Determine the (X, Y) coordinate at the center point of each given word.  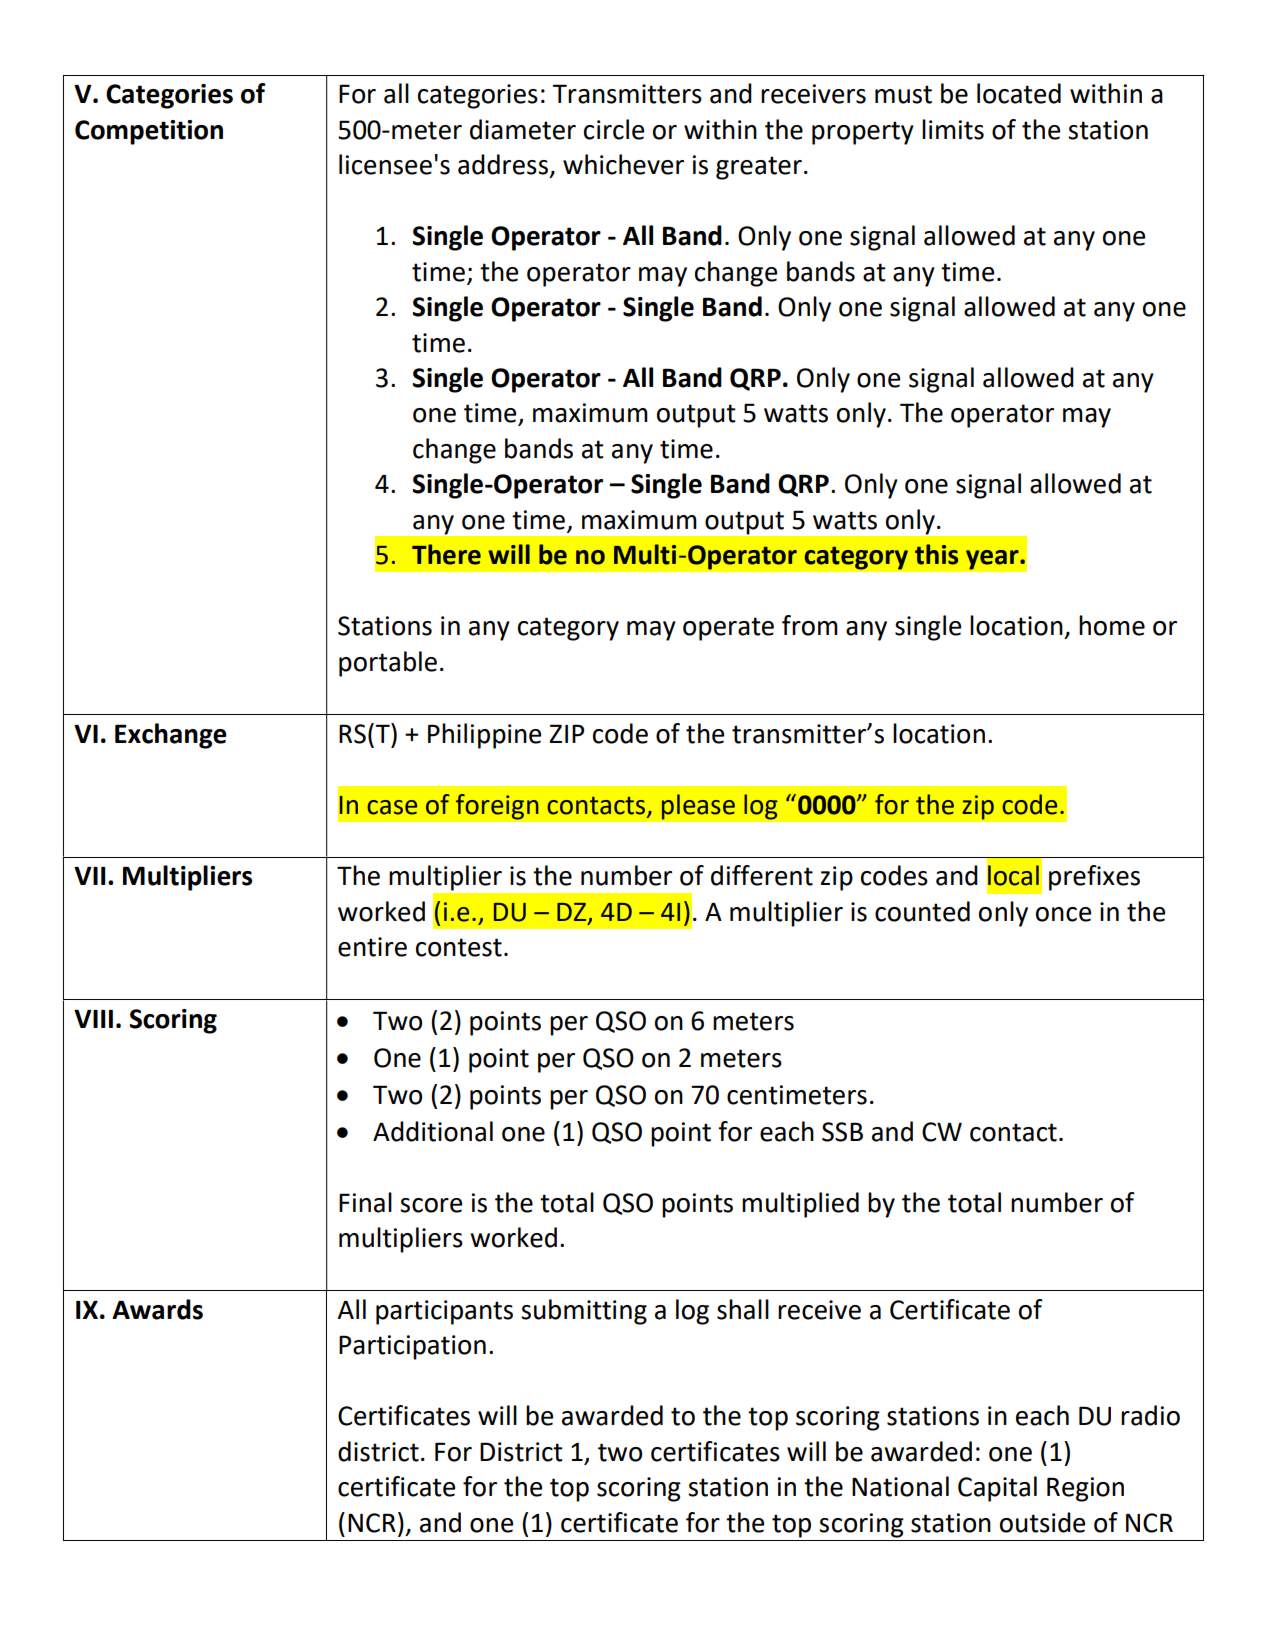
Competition (149, 132)
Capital (997, 1489)
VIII (93, 1018)
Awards (157, 1309)
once (1063, 914)
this (936, 554)
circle (614, 129)
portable (388, 664)
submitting (584, 1312)
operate (728, 629)
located (1019, 93)
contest (459, 947)
